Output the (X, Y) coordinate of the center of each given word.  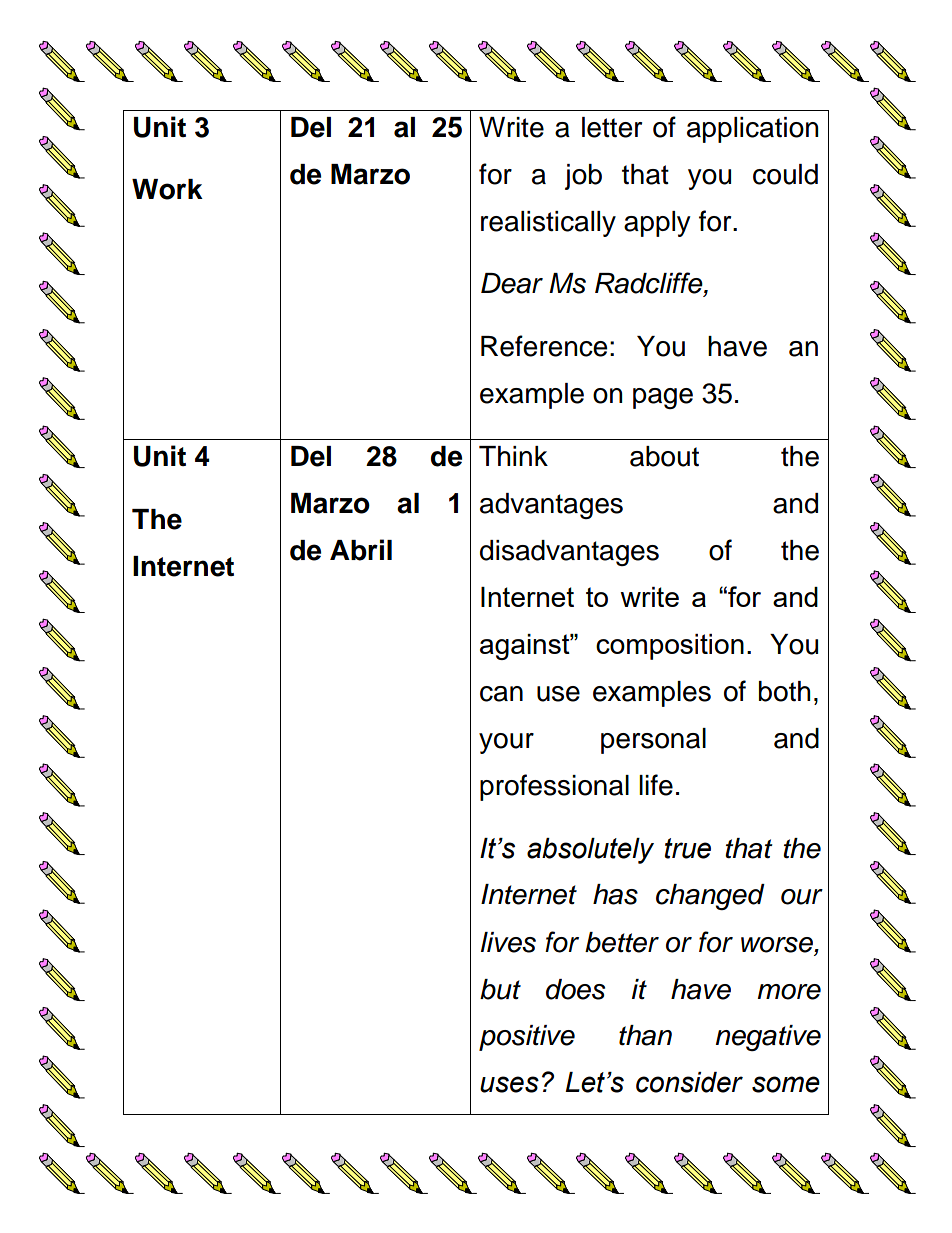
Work (167, 189)
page (663, 398)
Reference (544, 346)
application (753, 130)
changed (710, 897)
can (501, 694)
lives (508, 942)
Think (513, 456)
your (506, 743)
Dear (512, 283)
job (583, 177)
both (785, 691)
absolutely (590, 851)
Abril (361, 550)
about (664, 456)
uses (509, 1084)
